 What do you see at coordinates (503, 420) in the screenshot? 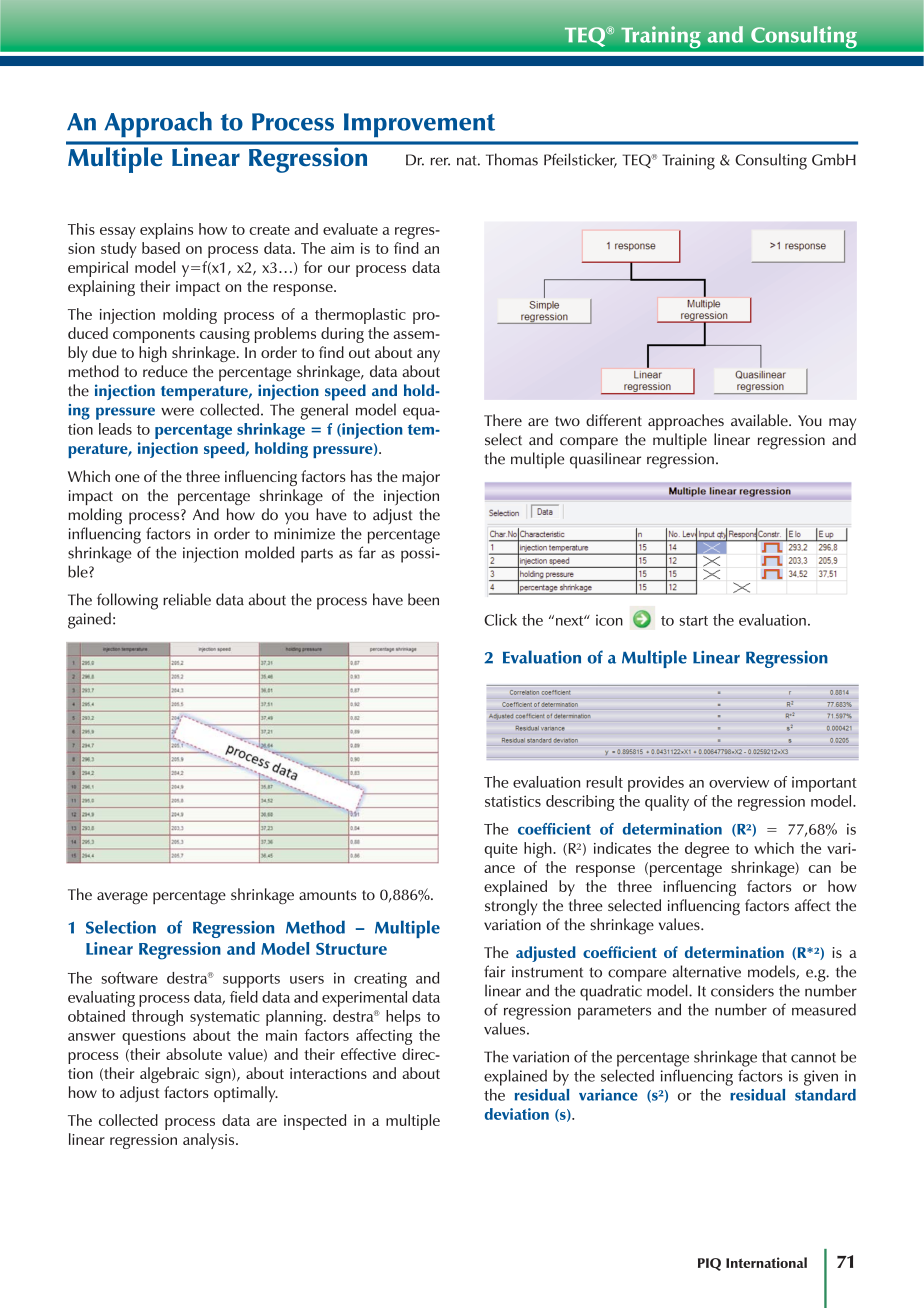
I see `There` at bounding box center [503, 420].
